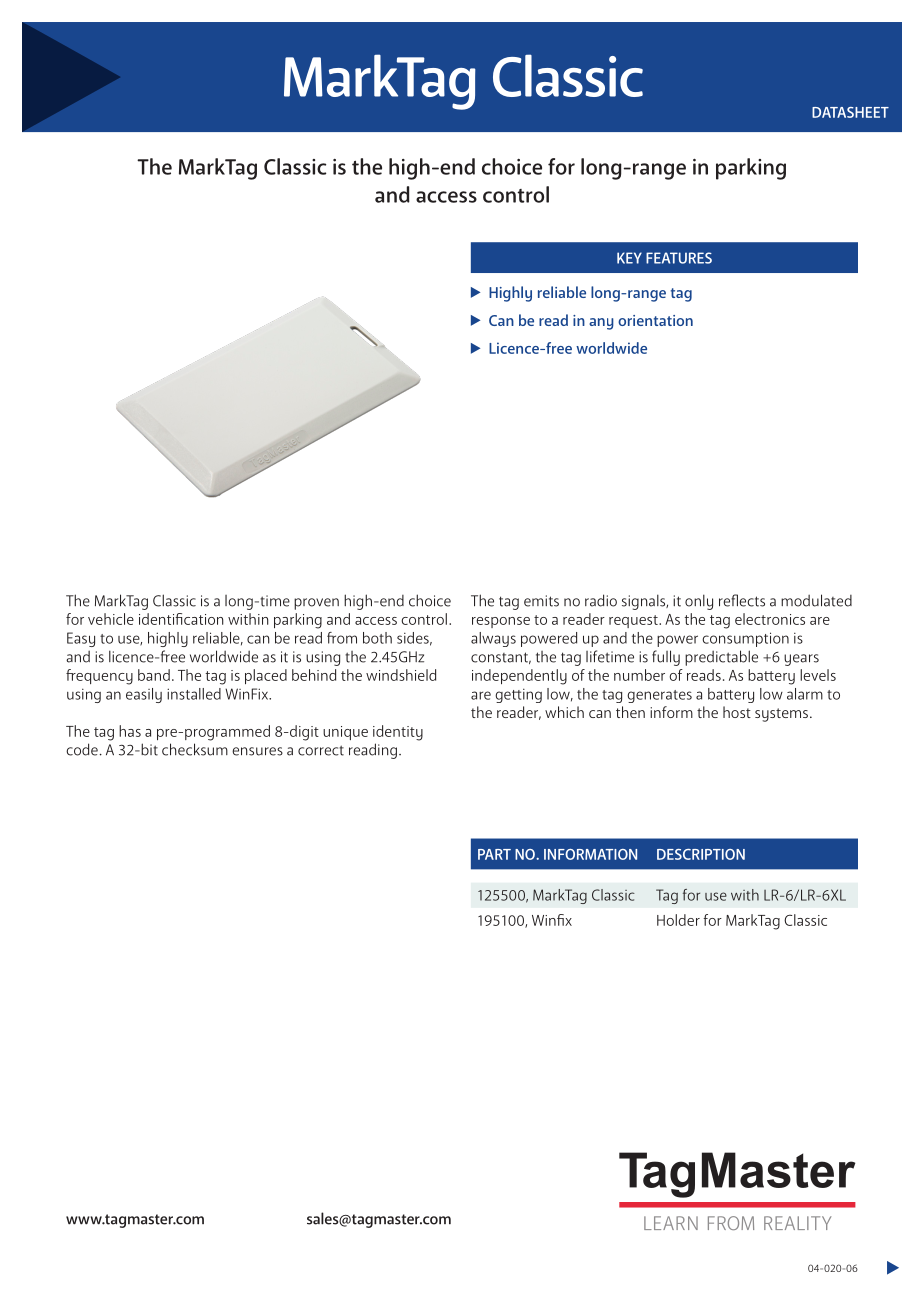  I want to click on identification, so click(181, 619).
